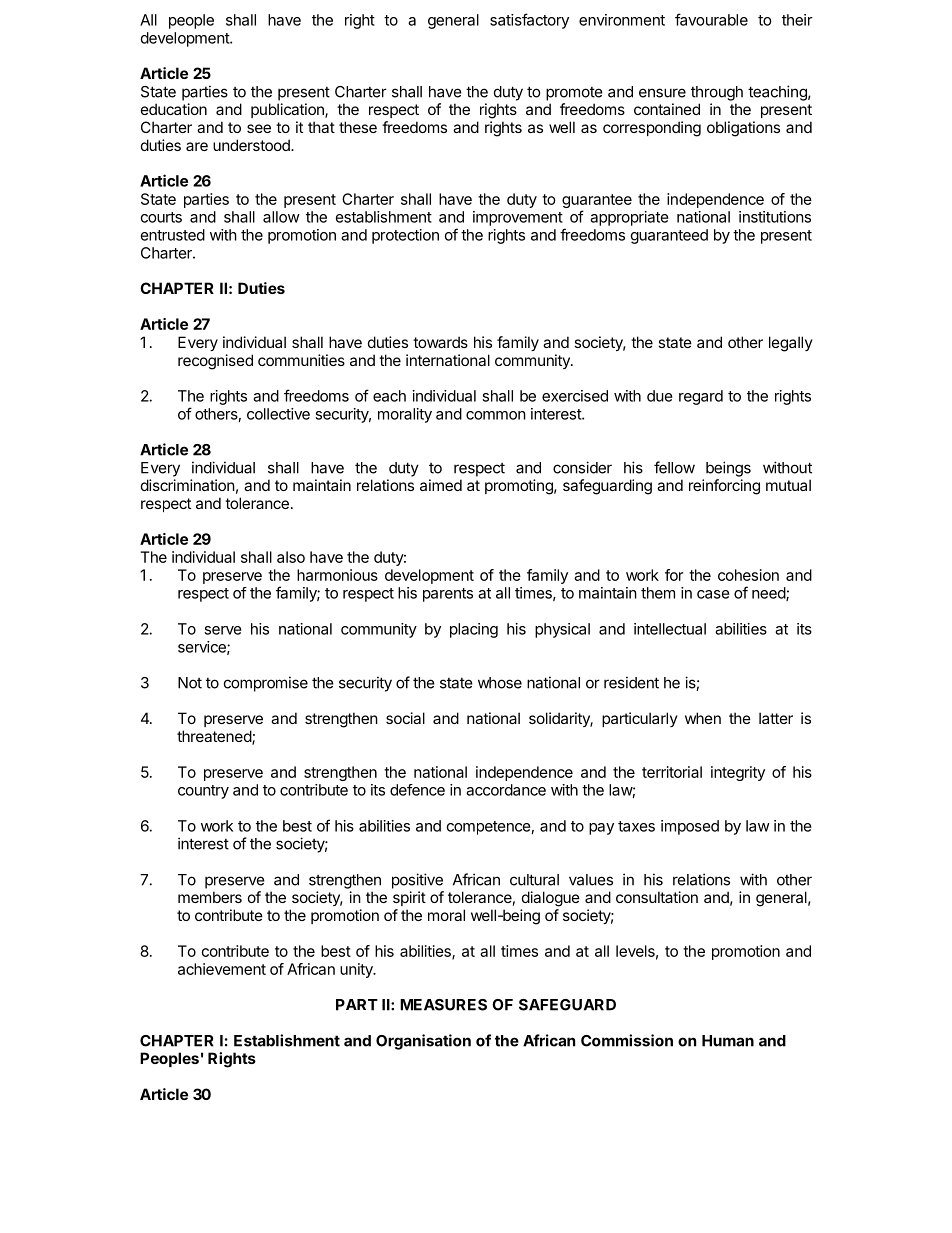  Describe the element at coordinates (440, 342) in the image. I see `towards` at that location.
